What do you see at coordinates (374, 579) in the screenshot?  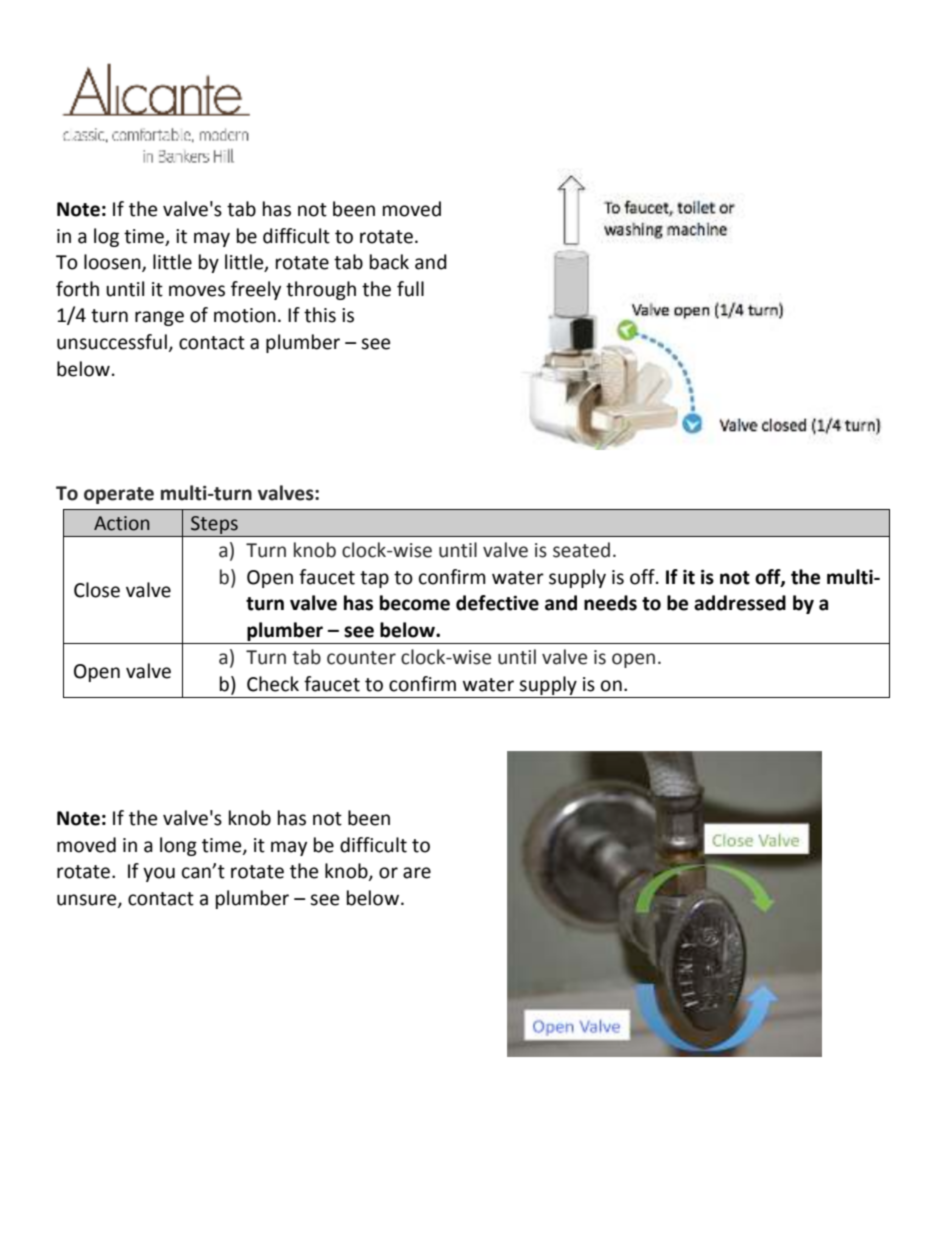 I see `tap` at bounding box center [374, 579].
